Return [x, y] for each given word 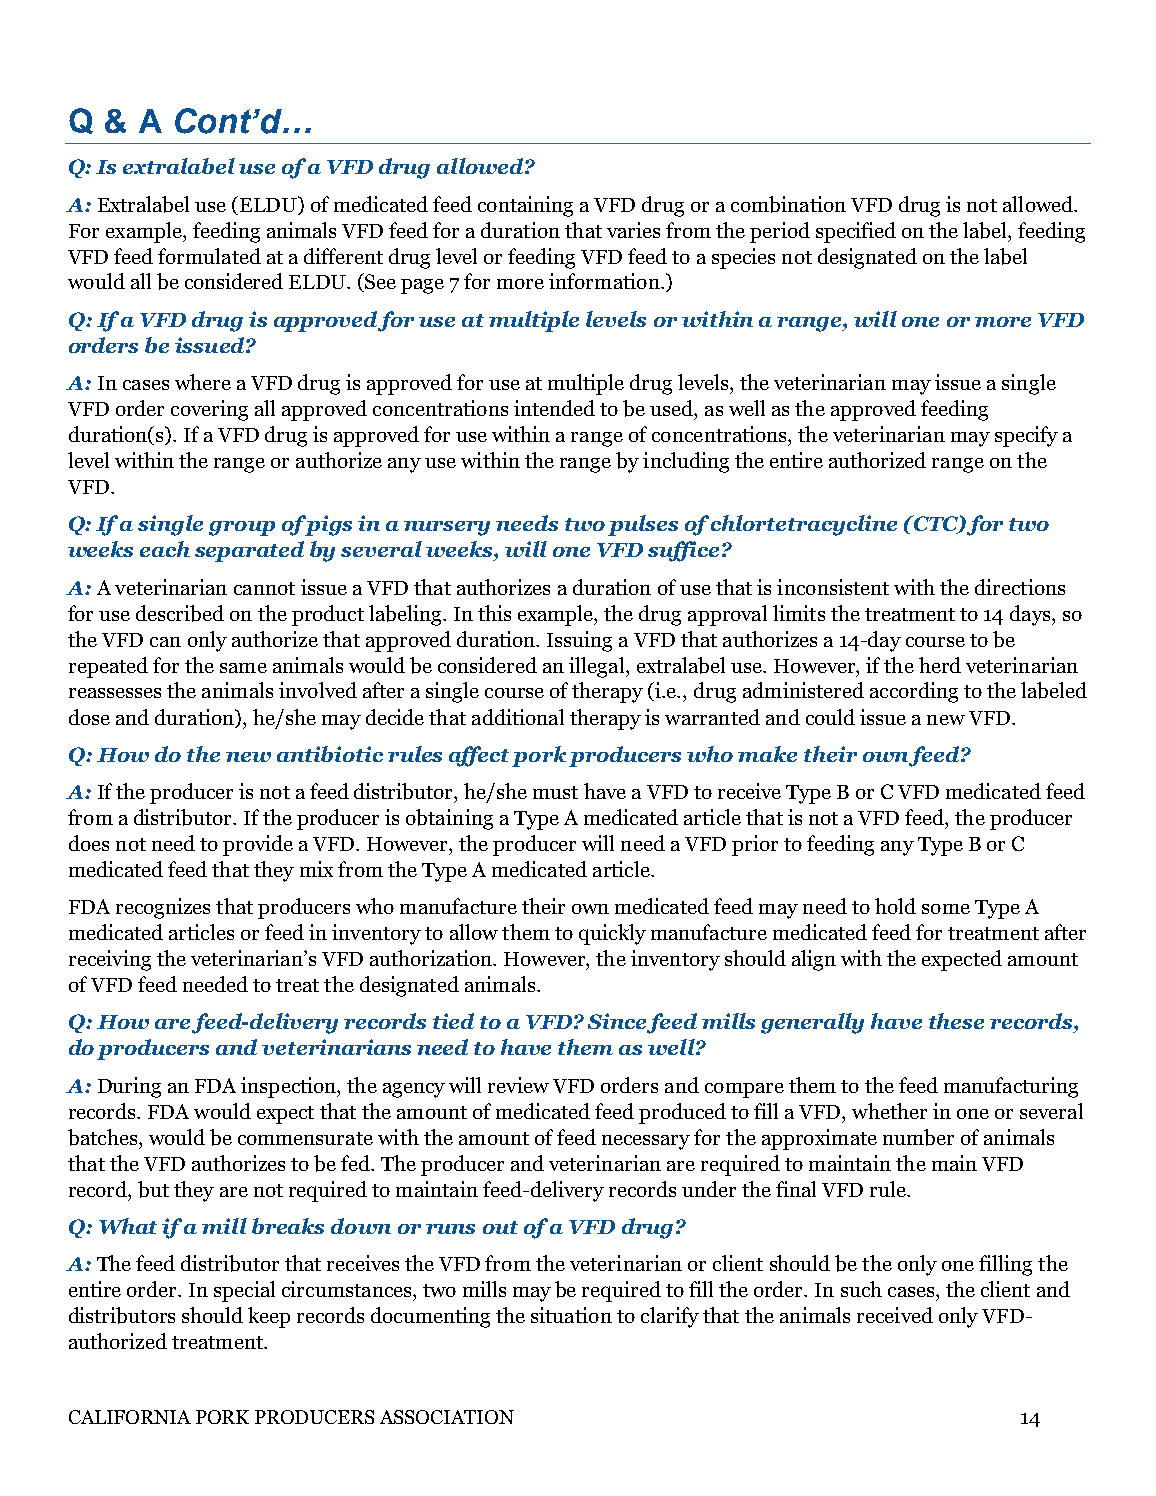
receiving [110, 960]
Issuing [579, 641]
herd [940, 665]
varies [633, 230]
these [956, 1021]
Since [618, 1022]
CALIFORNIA [130, 1417]
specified [856, 232]
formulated [209, 256]
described [180, 613]
